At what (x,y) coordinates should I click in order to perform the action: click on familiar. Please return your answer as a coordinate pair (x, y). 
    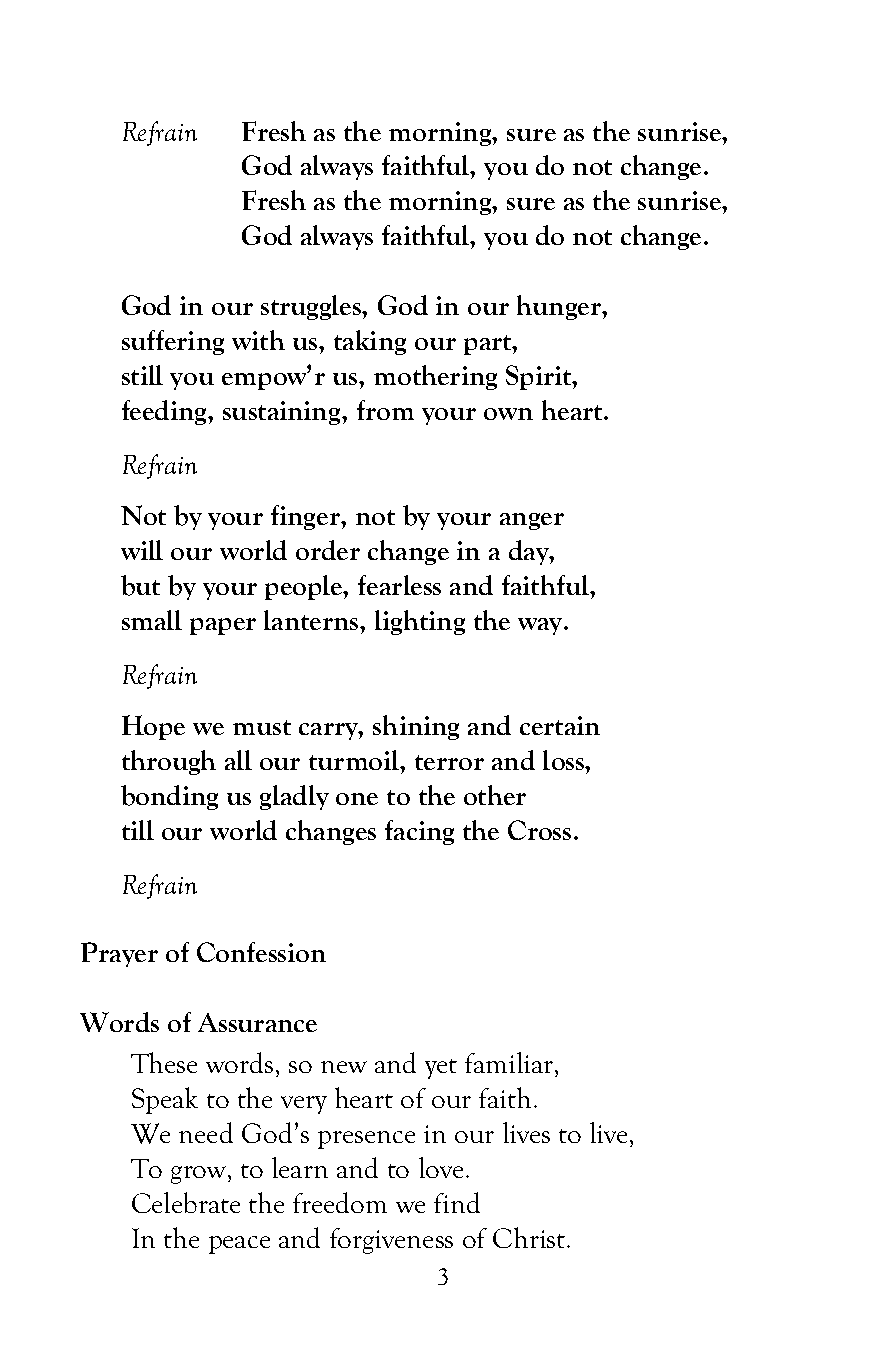
    Looking at the image, I should click on (510, 1062).
